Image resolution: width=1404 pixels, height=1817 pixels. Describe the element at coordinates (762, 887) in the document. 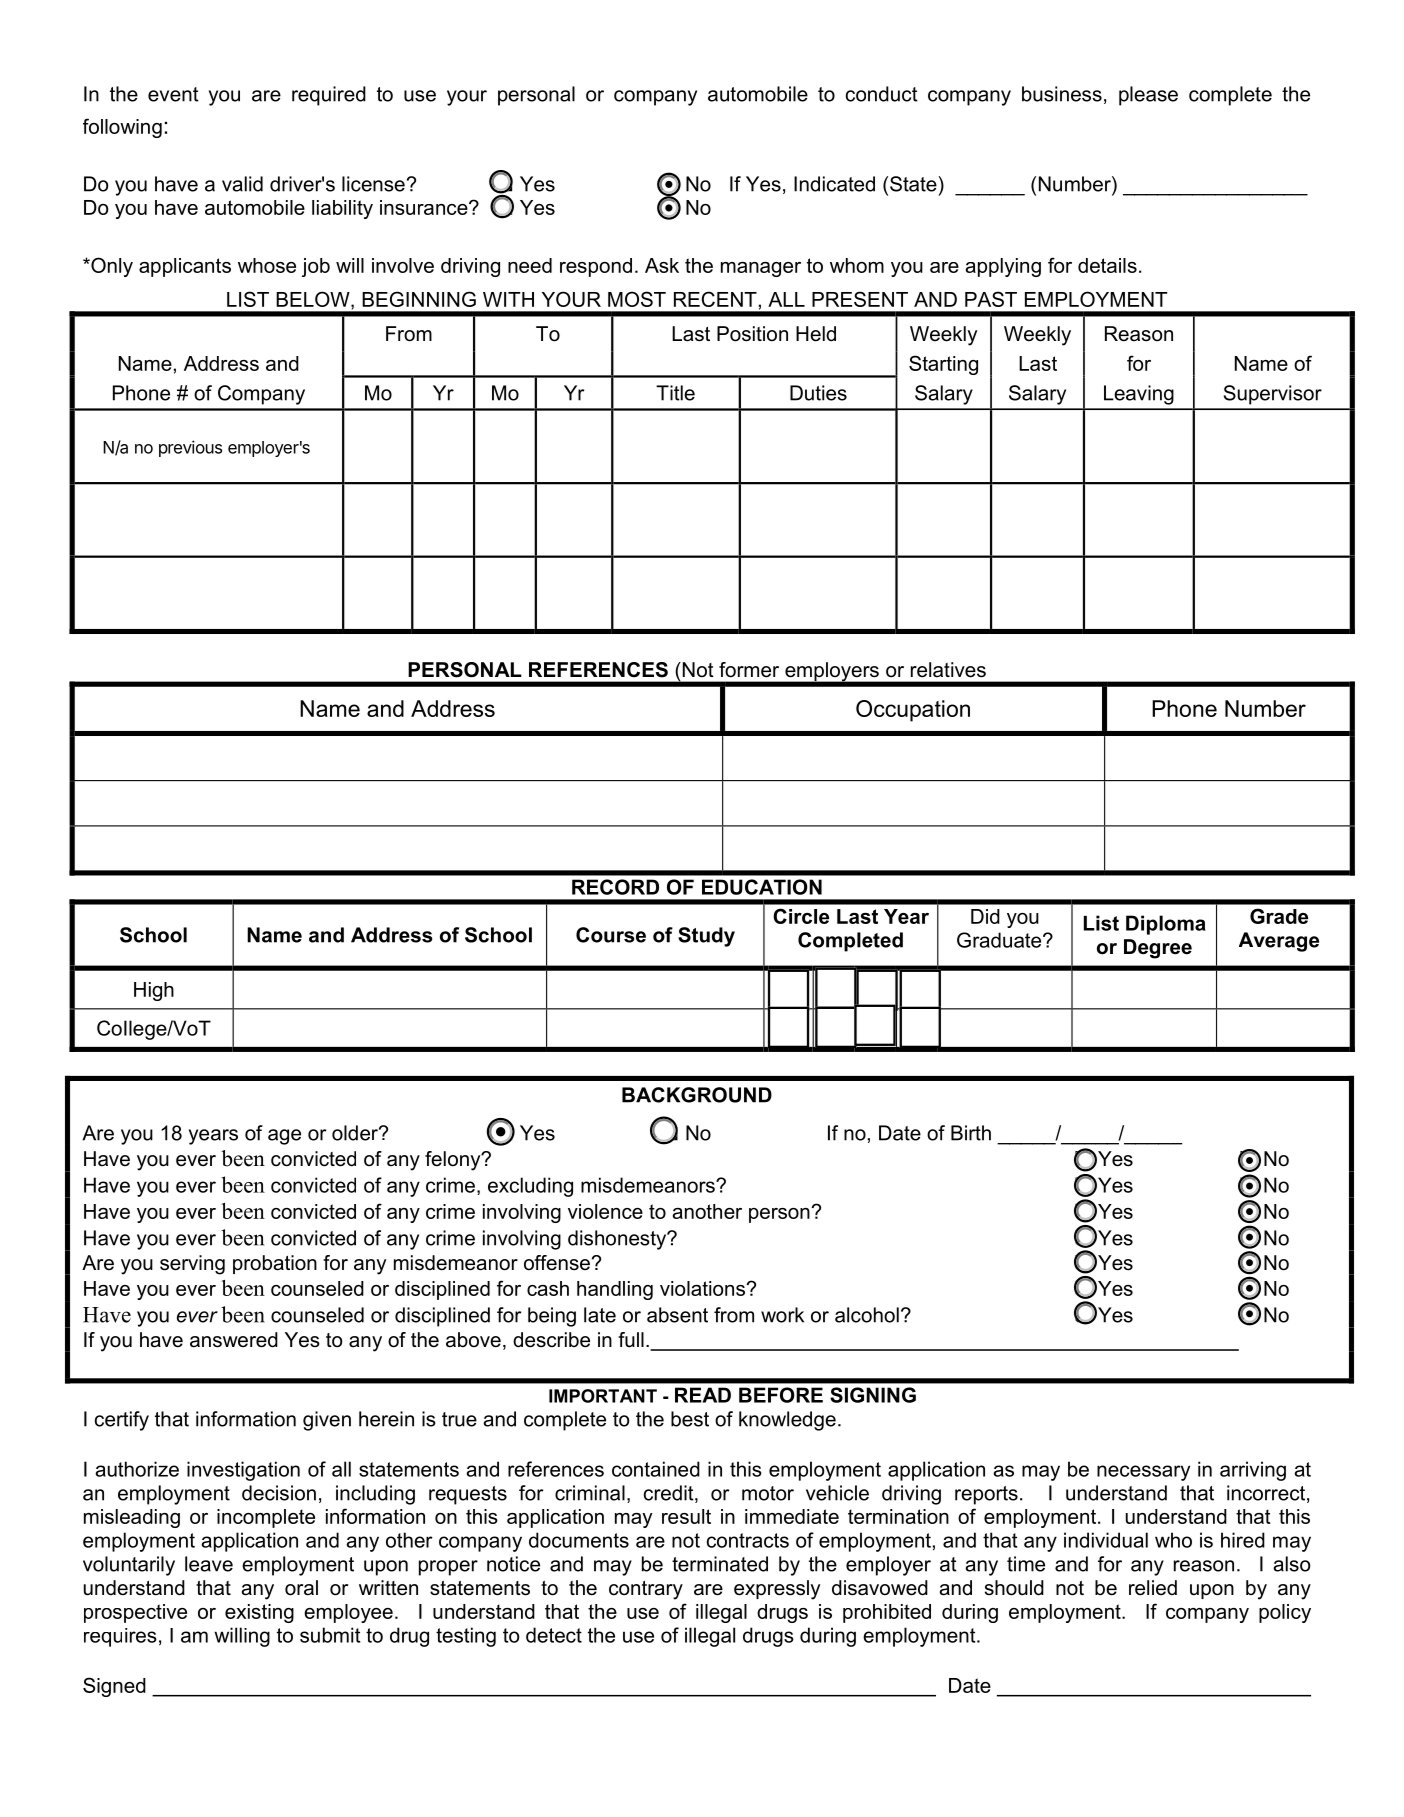

I see `EDUCATION` at that location.
